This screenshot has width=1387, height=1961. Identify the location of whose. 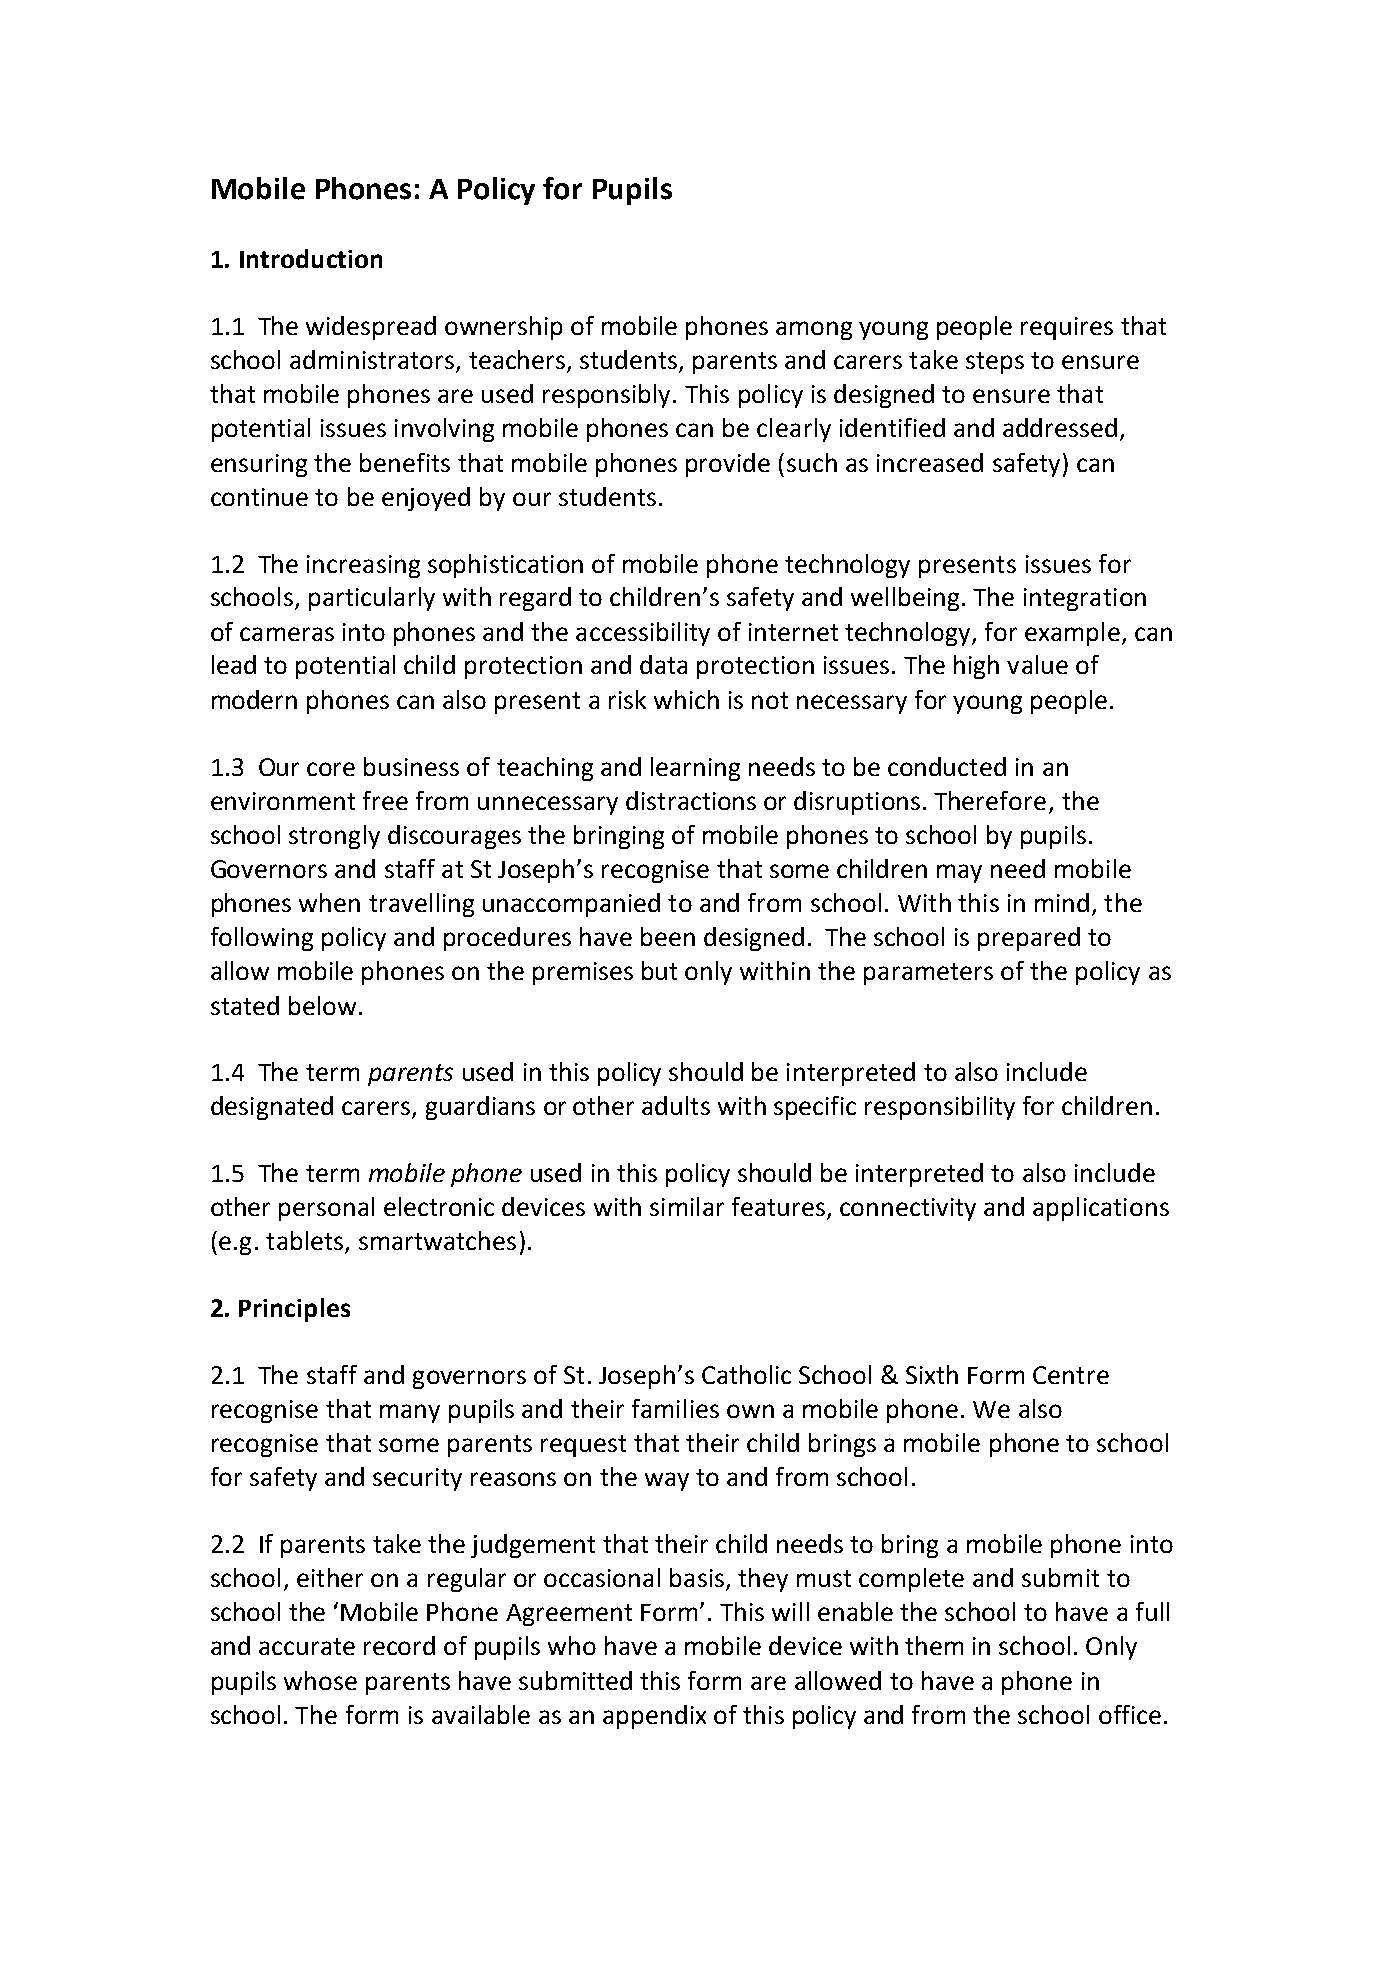
(320, 1680).
